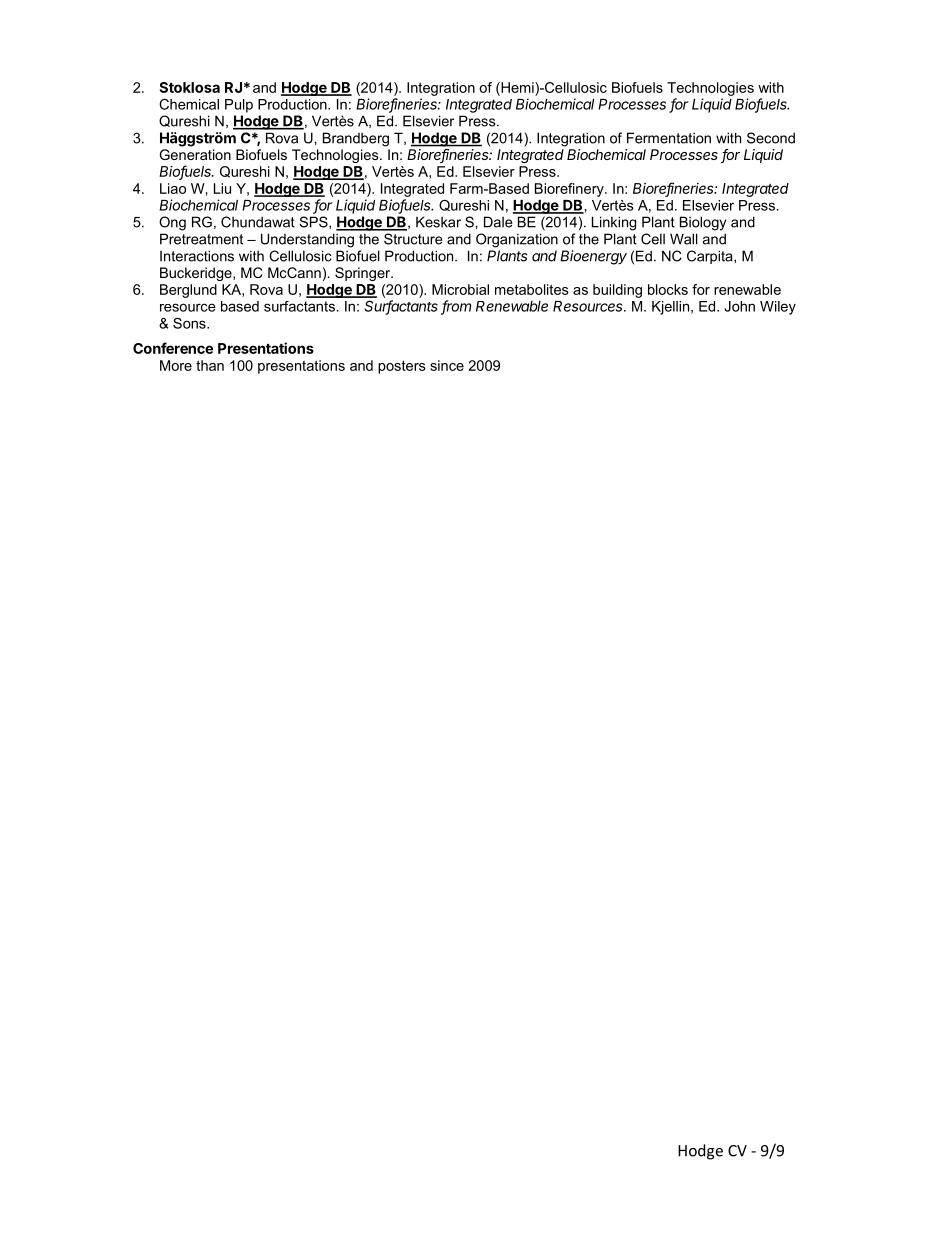  Describe the element at coordinates (669, 138) in the screenshot. I see `Fermentation` at that location.
